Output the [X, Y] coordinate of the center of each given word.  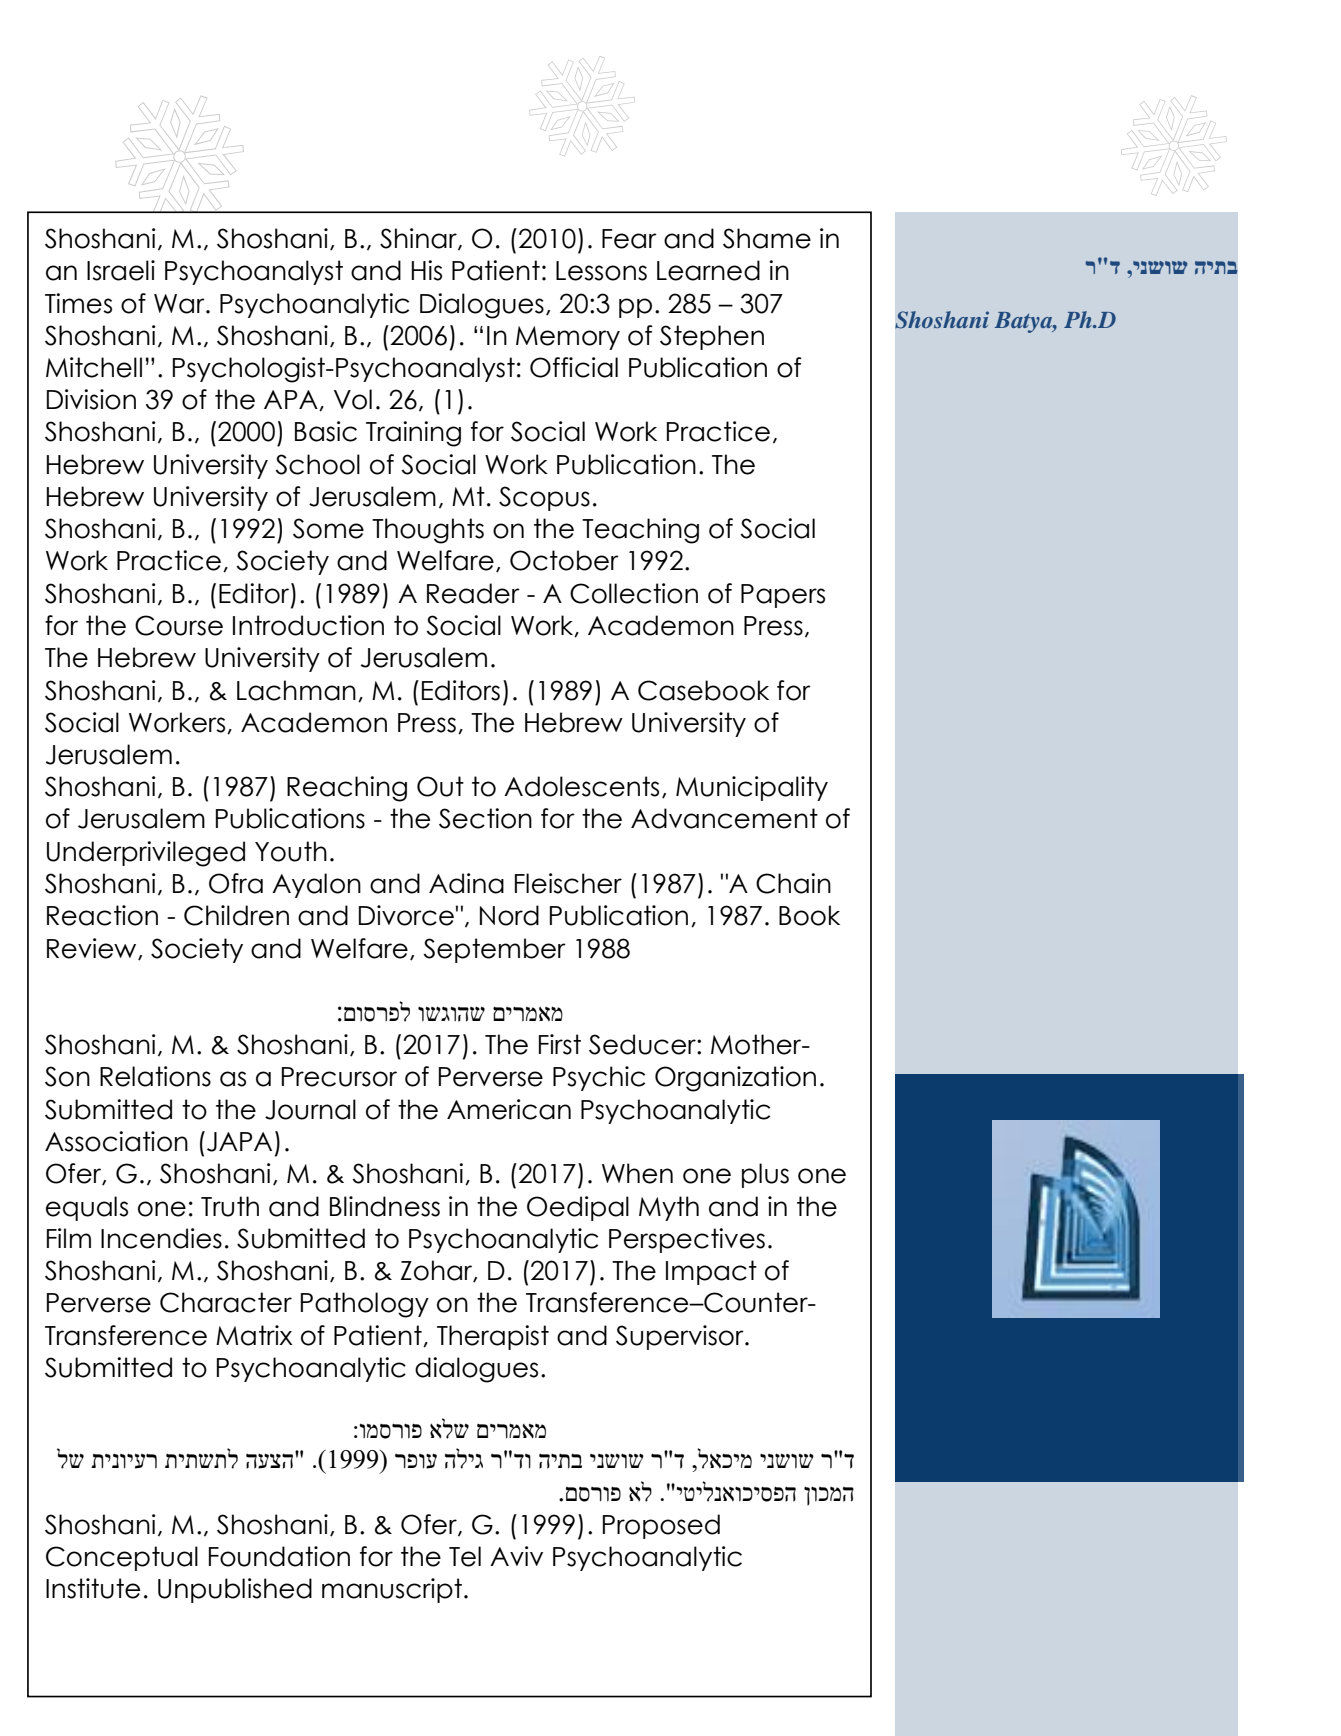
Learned [708, 270]
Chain [793, 883]
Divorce [406, 915]
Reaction [102, 915]
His [426, 270]
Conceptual [122, 1558]
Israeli [121, 270]
